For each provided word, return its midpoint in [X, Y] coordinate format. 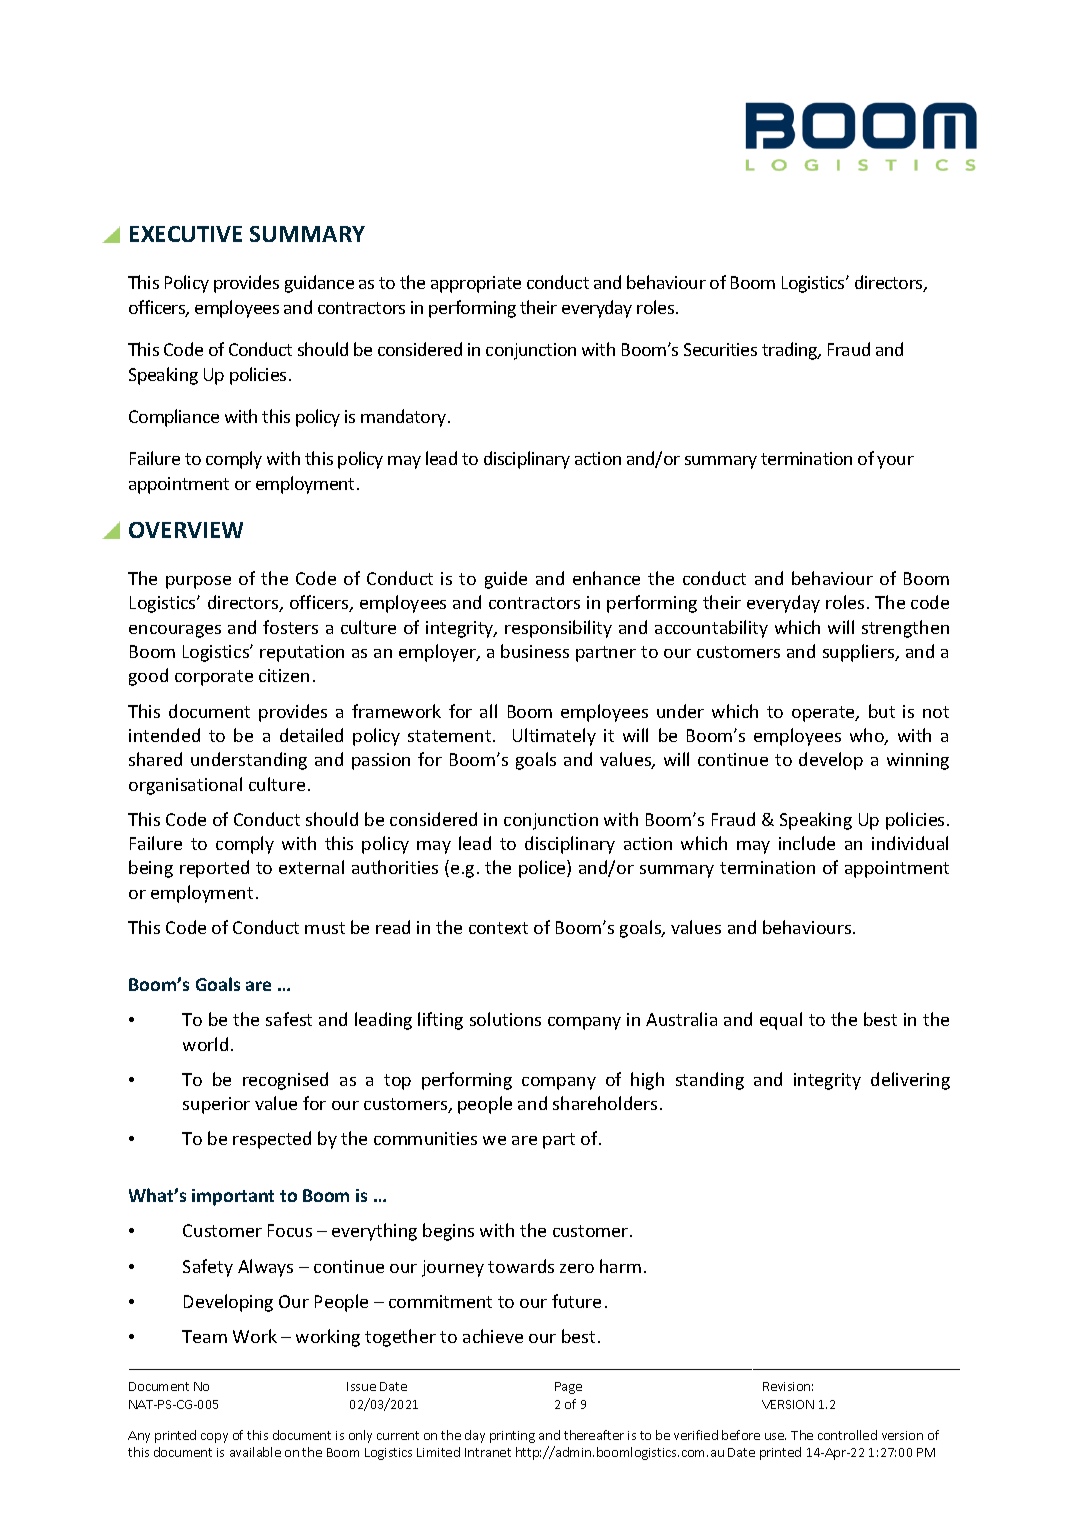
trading [791, 351]
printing [512, 1437]
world [205, 1044]
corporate [214, 678]
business [535, 651]
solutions [505, 1019]
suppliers [860, 653]
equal [781, 1021]
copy [214, 1438]
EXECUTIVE [186, 234]
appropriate [476, 284]
